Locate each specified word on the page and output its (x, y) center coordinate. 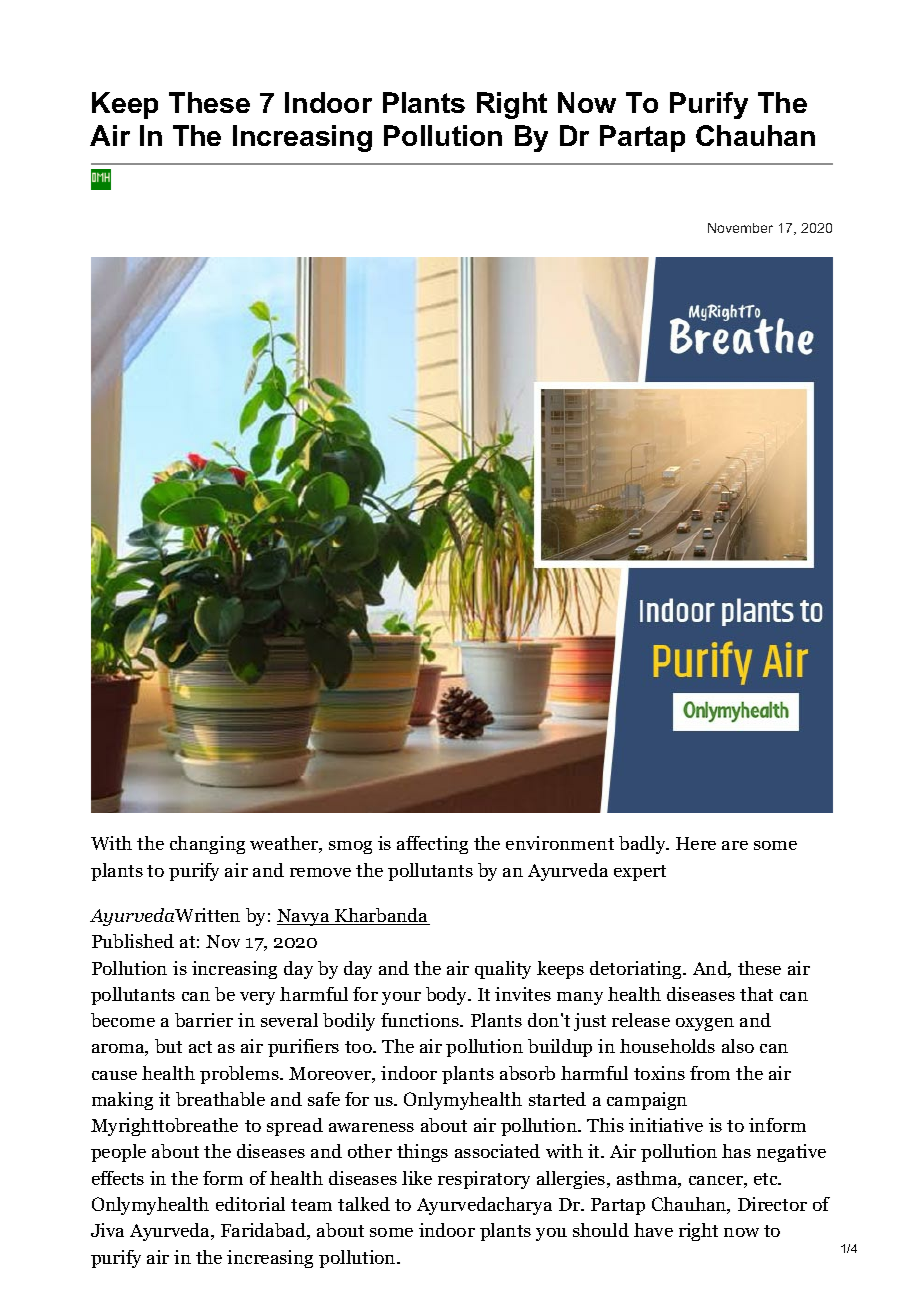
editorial (250, 1204)
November (740, 228)
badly (643, 845)
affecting (432, 845)
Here (696, 843)
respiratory (484, 1180)
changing (207, 845)
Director (772, 1204)
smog (350, 847)
